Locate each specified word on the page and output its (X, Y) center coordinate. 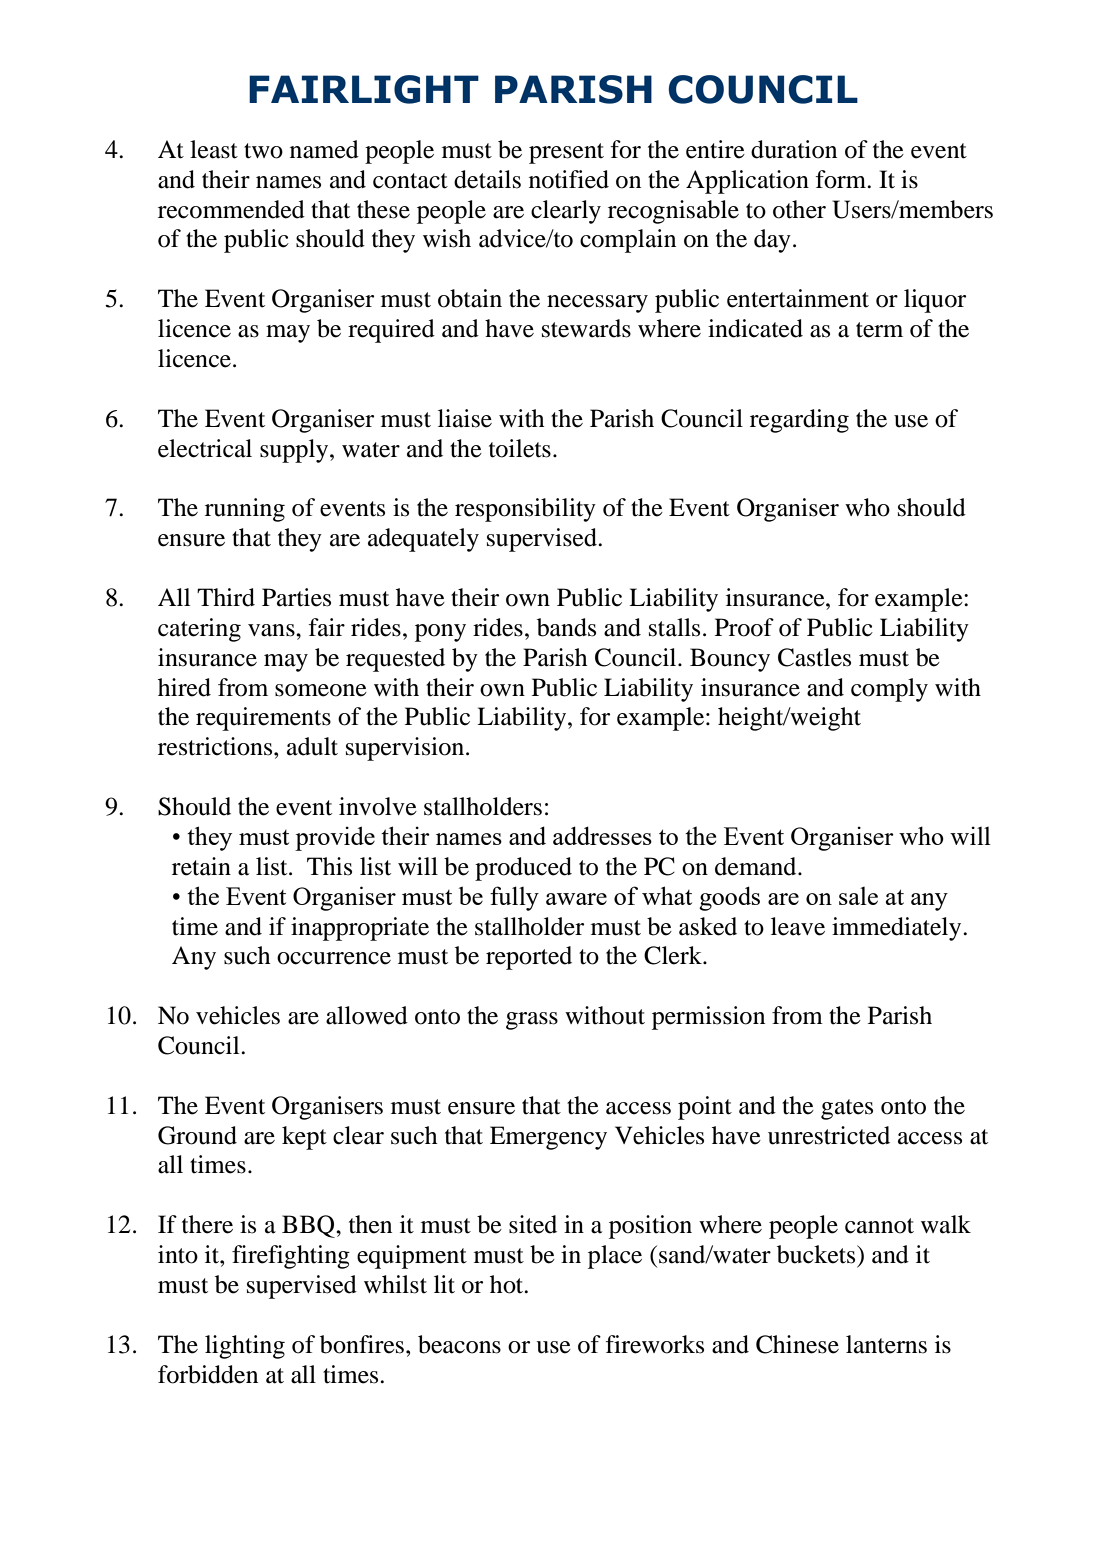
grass (532, 1021)
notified (569, 179)
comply (889, 690)
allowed (367, 1015)
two (263, 151)
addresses (602, 835)
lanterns (886, 1344)
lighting (245, 1347)
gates (847, 1109)
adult (312, 746)
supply (295, 451)
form (842, 179)
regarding (799, 421)
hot (508, 1284)
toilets (520, 448)
